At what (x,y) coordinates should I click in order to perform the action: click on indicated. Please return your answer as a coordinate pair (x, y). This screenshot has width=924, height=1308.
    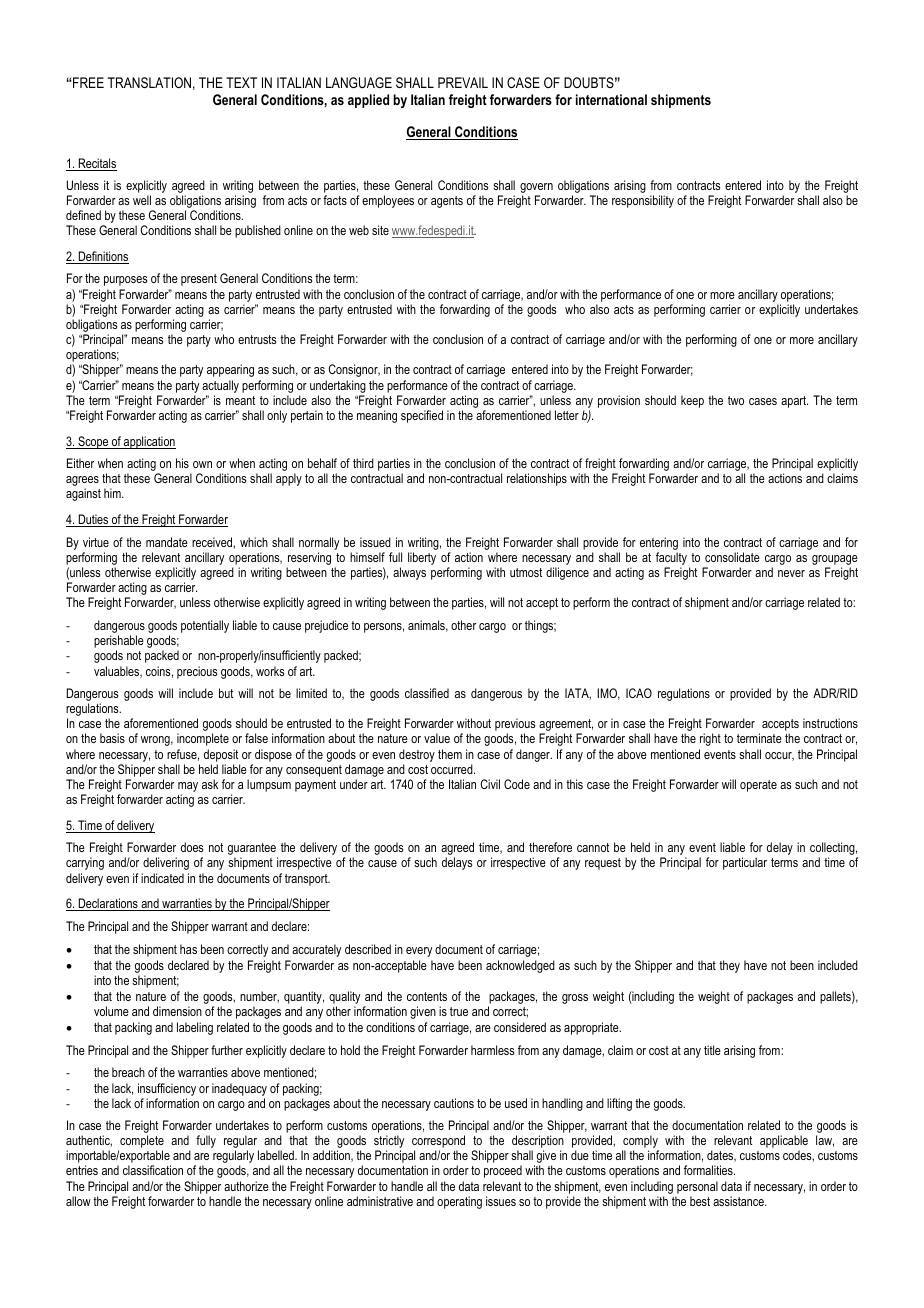
    Looking at the image, I should click on (162, 878).
